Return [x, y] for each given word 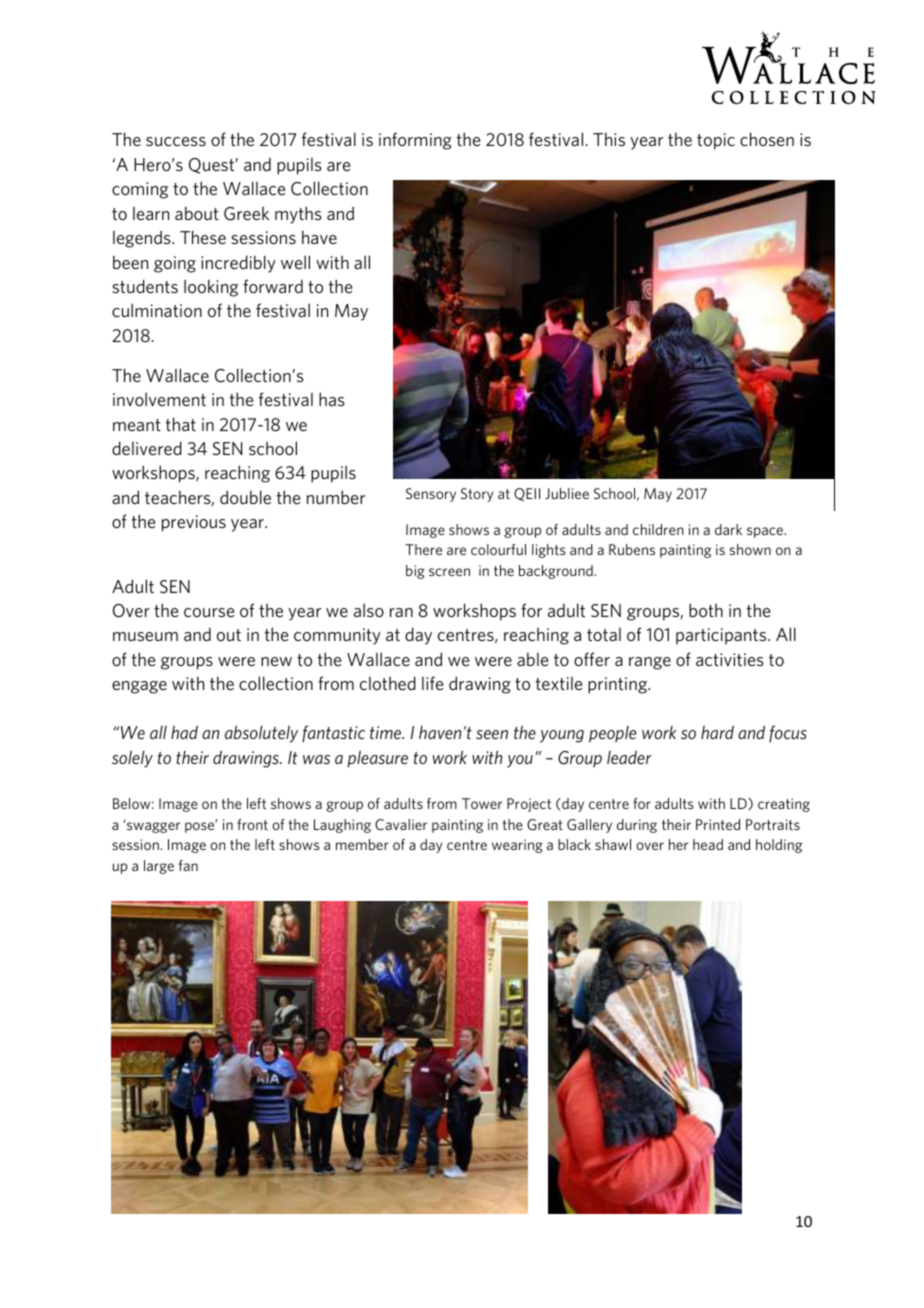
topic [716, 141]
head [708, 844]
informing [415, 141]
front [252, 824]
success [176, 141]
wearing [517, 846]
